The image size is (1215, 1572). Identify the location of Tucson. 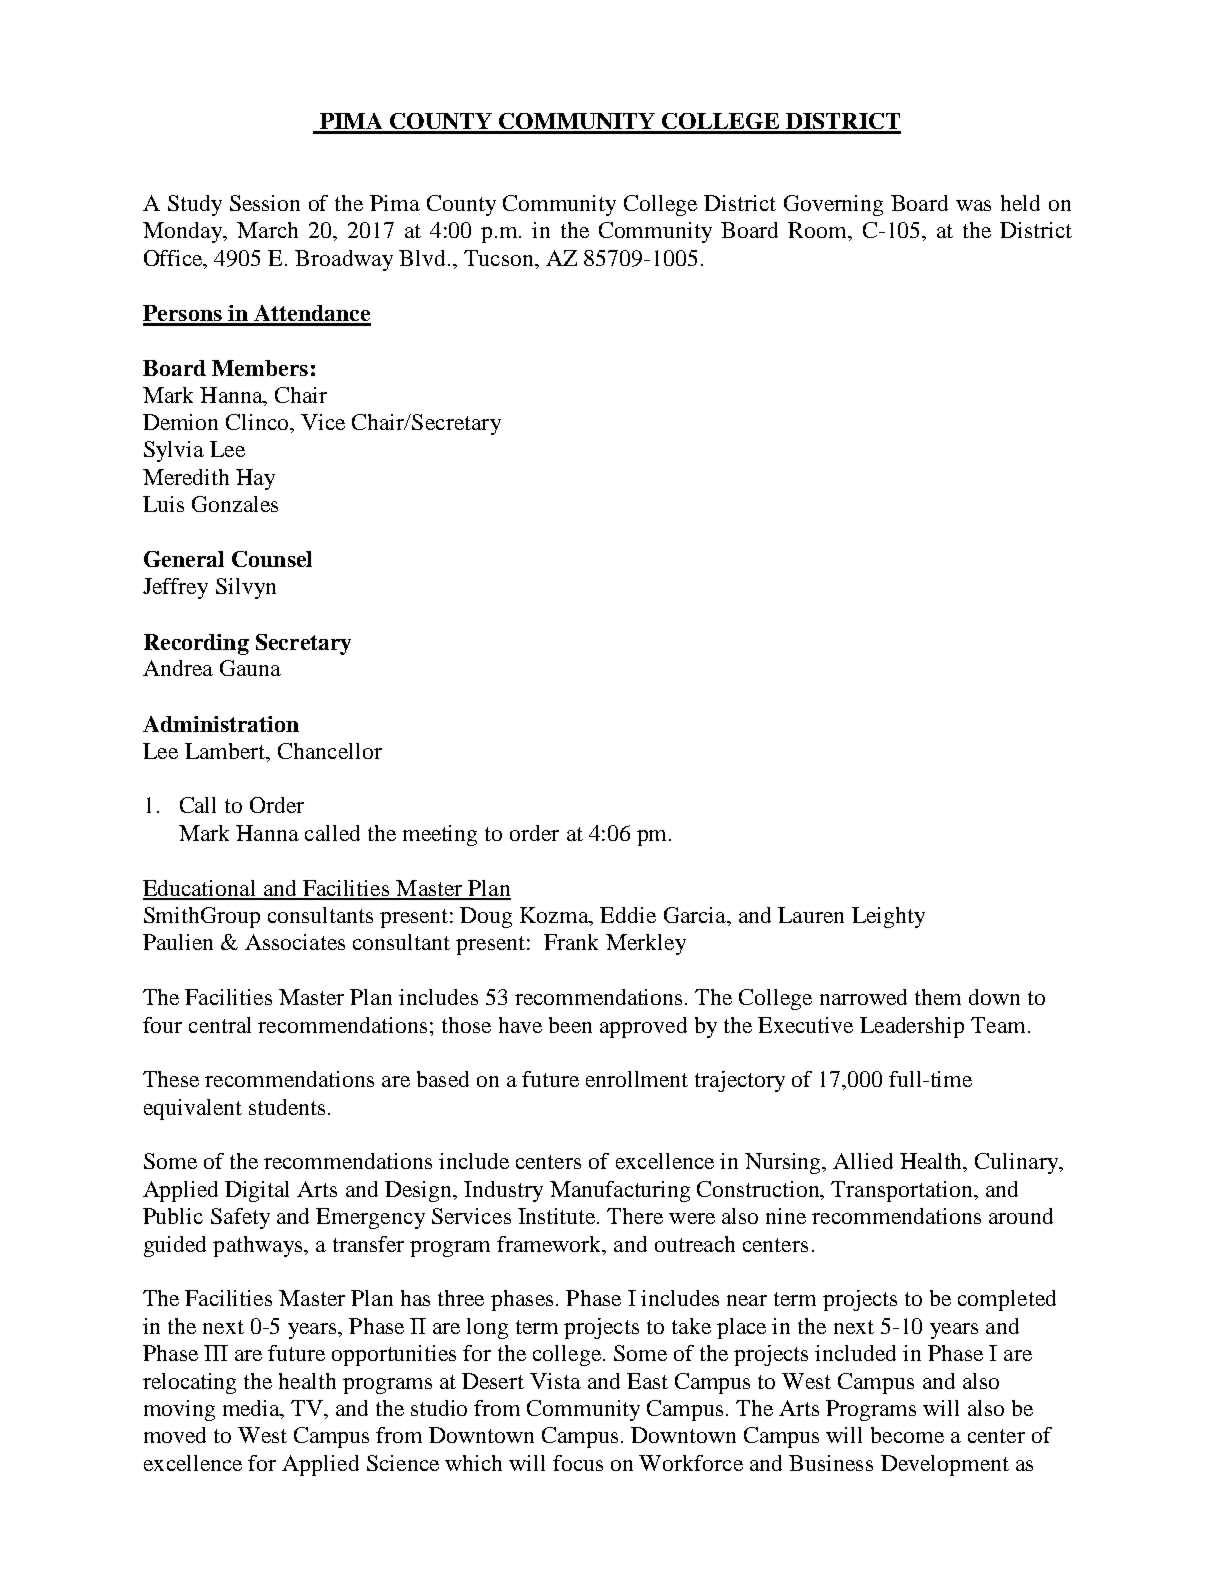
(500, 258).
